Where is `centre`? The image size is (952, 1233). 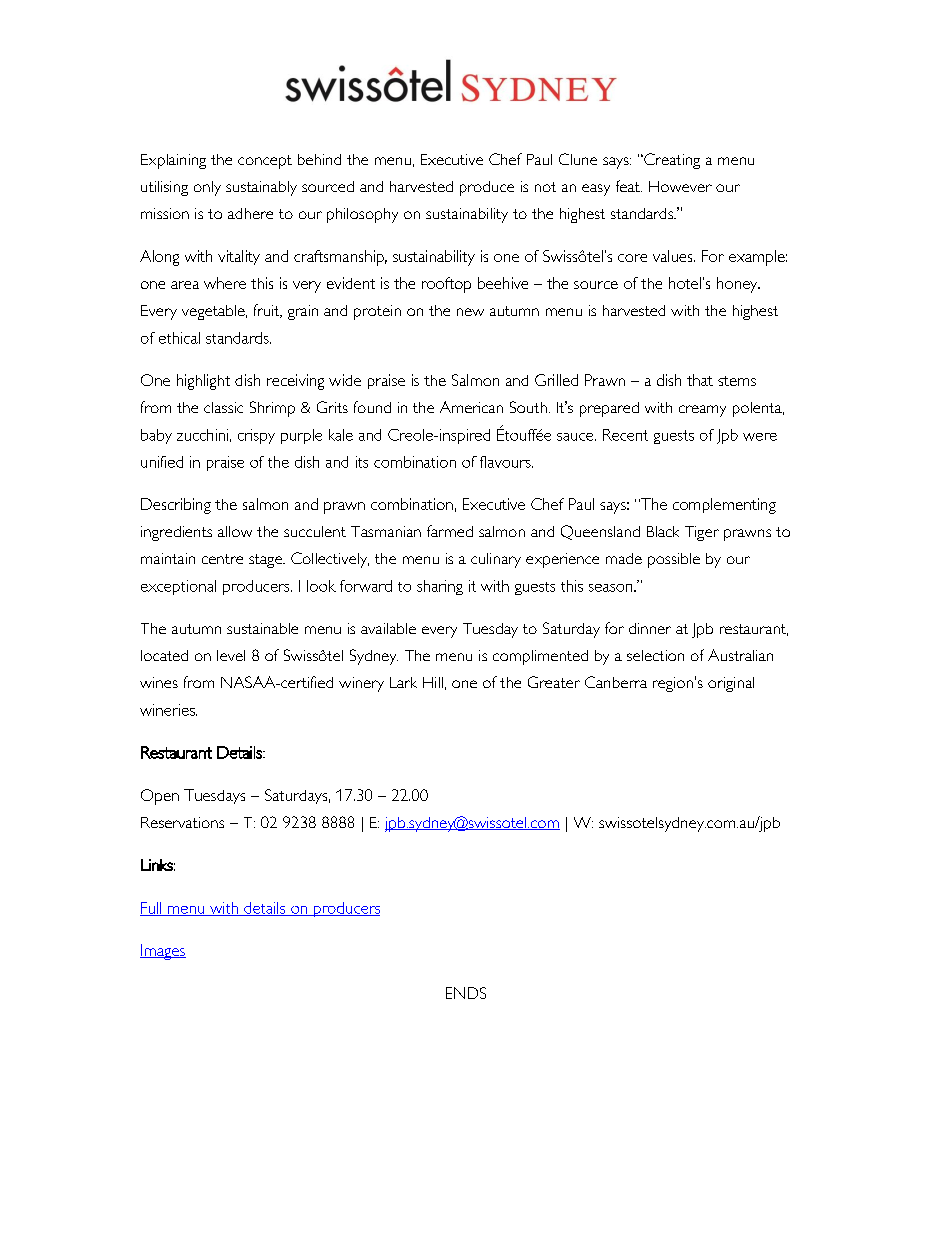 centre is located at coordinates (222, 559).
